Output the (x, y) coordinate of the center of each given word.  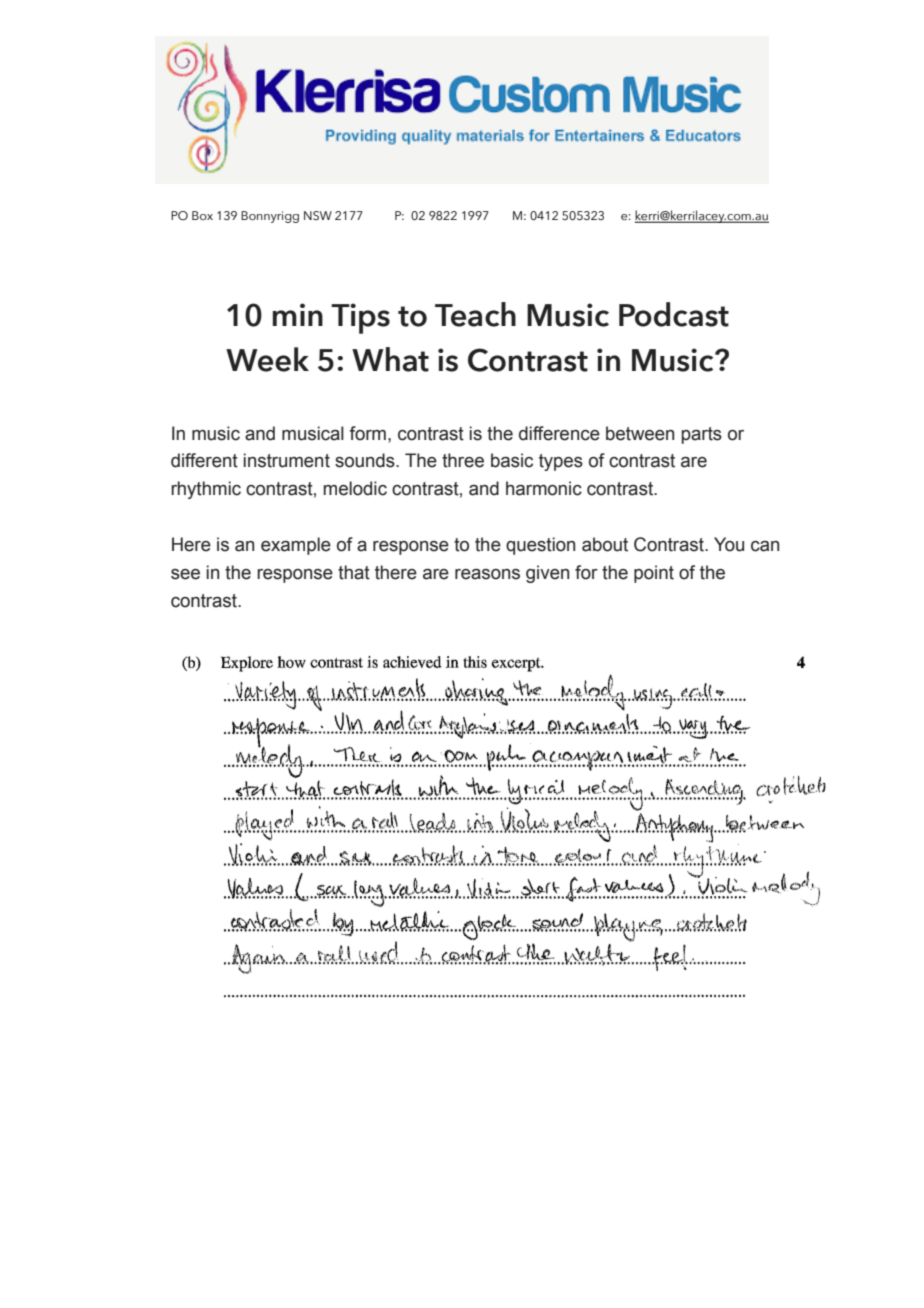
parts (702, 435)
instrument (287, 460)
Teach (475, 314)
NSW (318, 215)
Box (202, 215)
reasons (487, 574)
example (296, 546)
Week (267, 359)
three (463, 460)
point (654, 574)
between (640, 433)
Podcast (674, 314)
